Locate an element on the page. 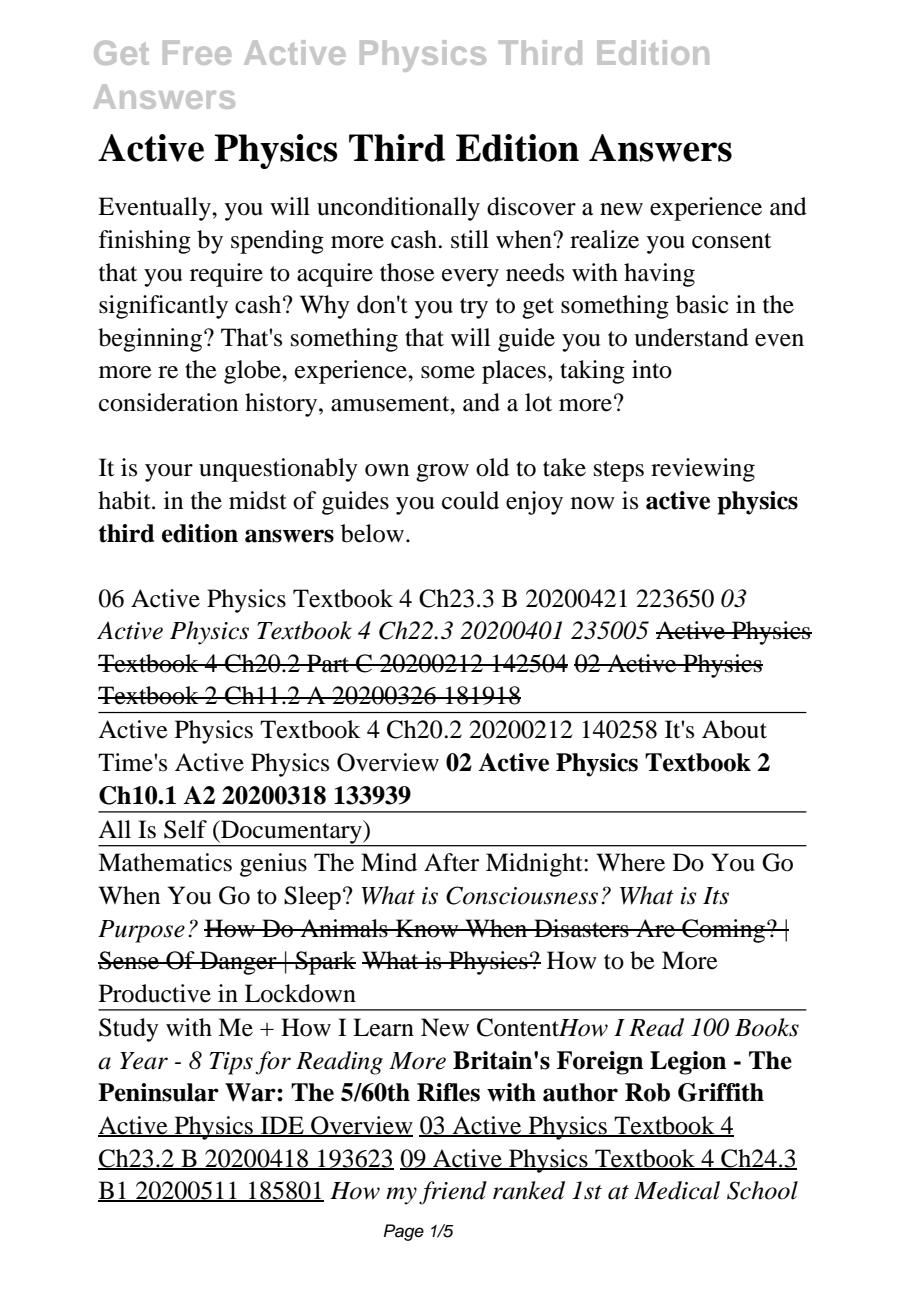 The height and width of the page is (1292, 911). consent is located at coordinates (731, 241).
